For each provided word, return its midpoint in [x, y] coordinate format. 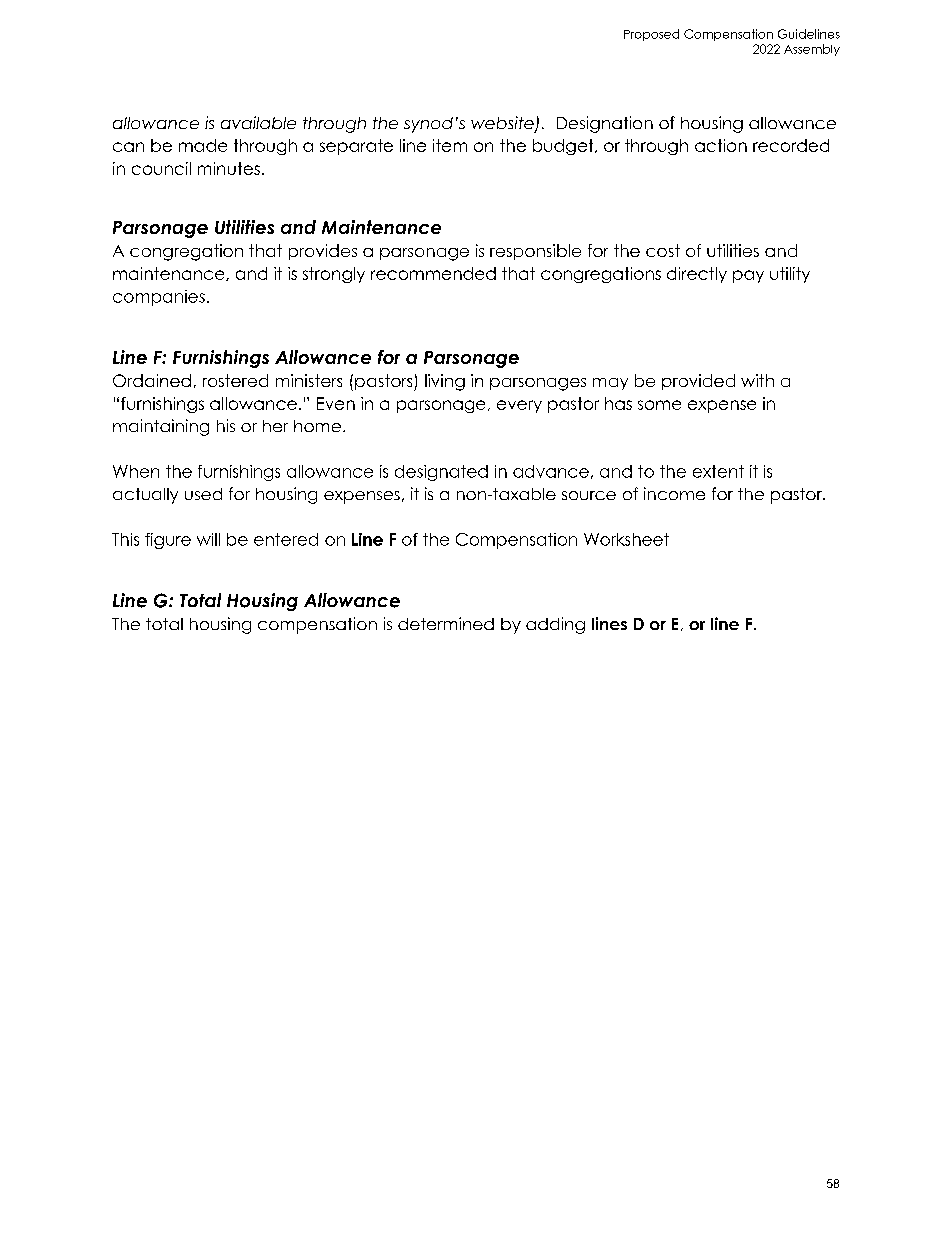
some [659, 405]
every [519, 406]
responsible [535, 252]
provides [323, 252]
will [208, 539]
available [258, 122]
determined [446, 623]
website [503, 124]
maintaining [161, 427]
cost [663, 250]
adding [555, 625]
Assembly [812, 50]
